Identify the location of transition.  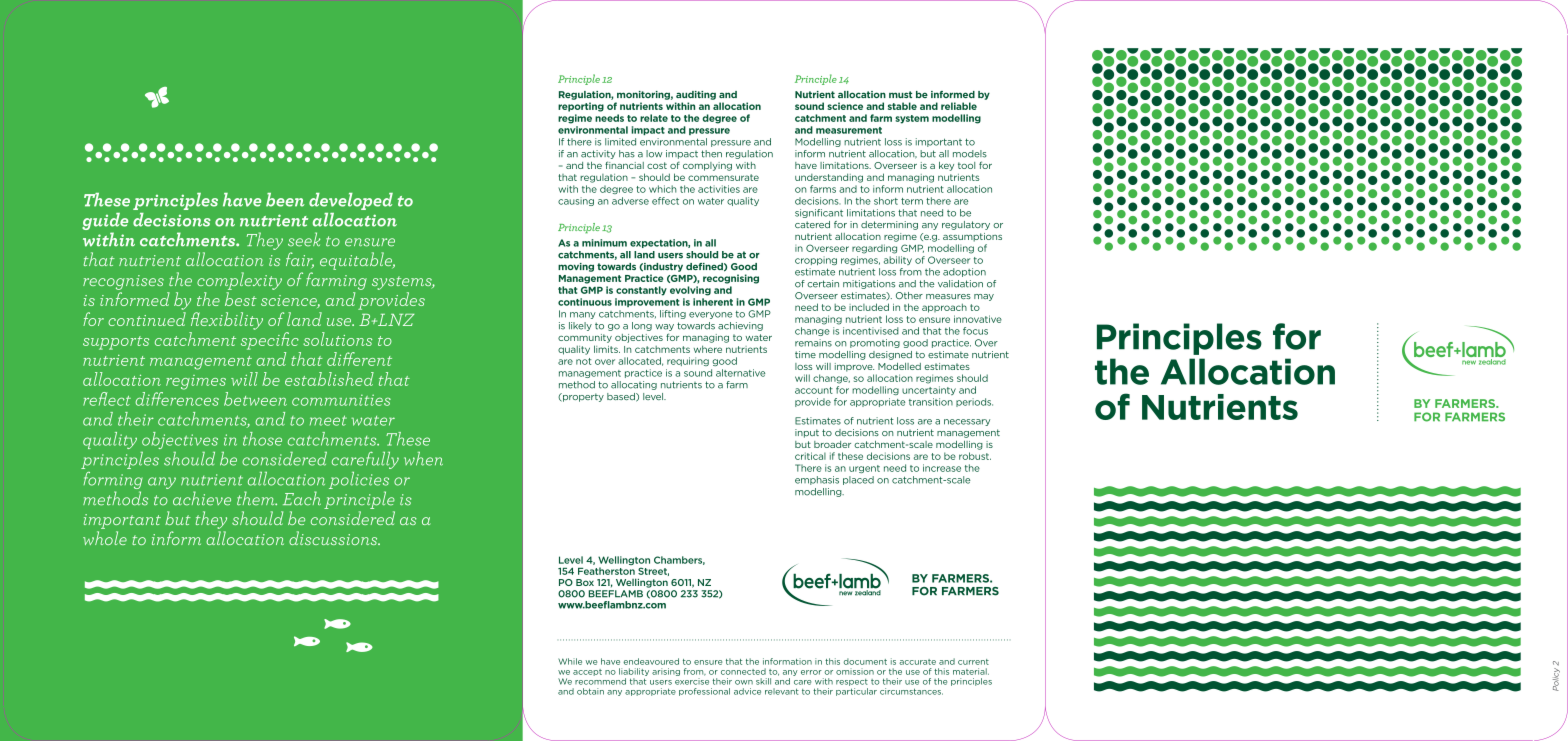
(931, 402).
